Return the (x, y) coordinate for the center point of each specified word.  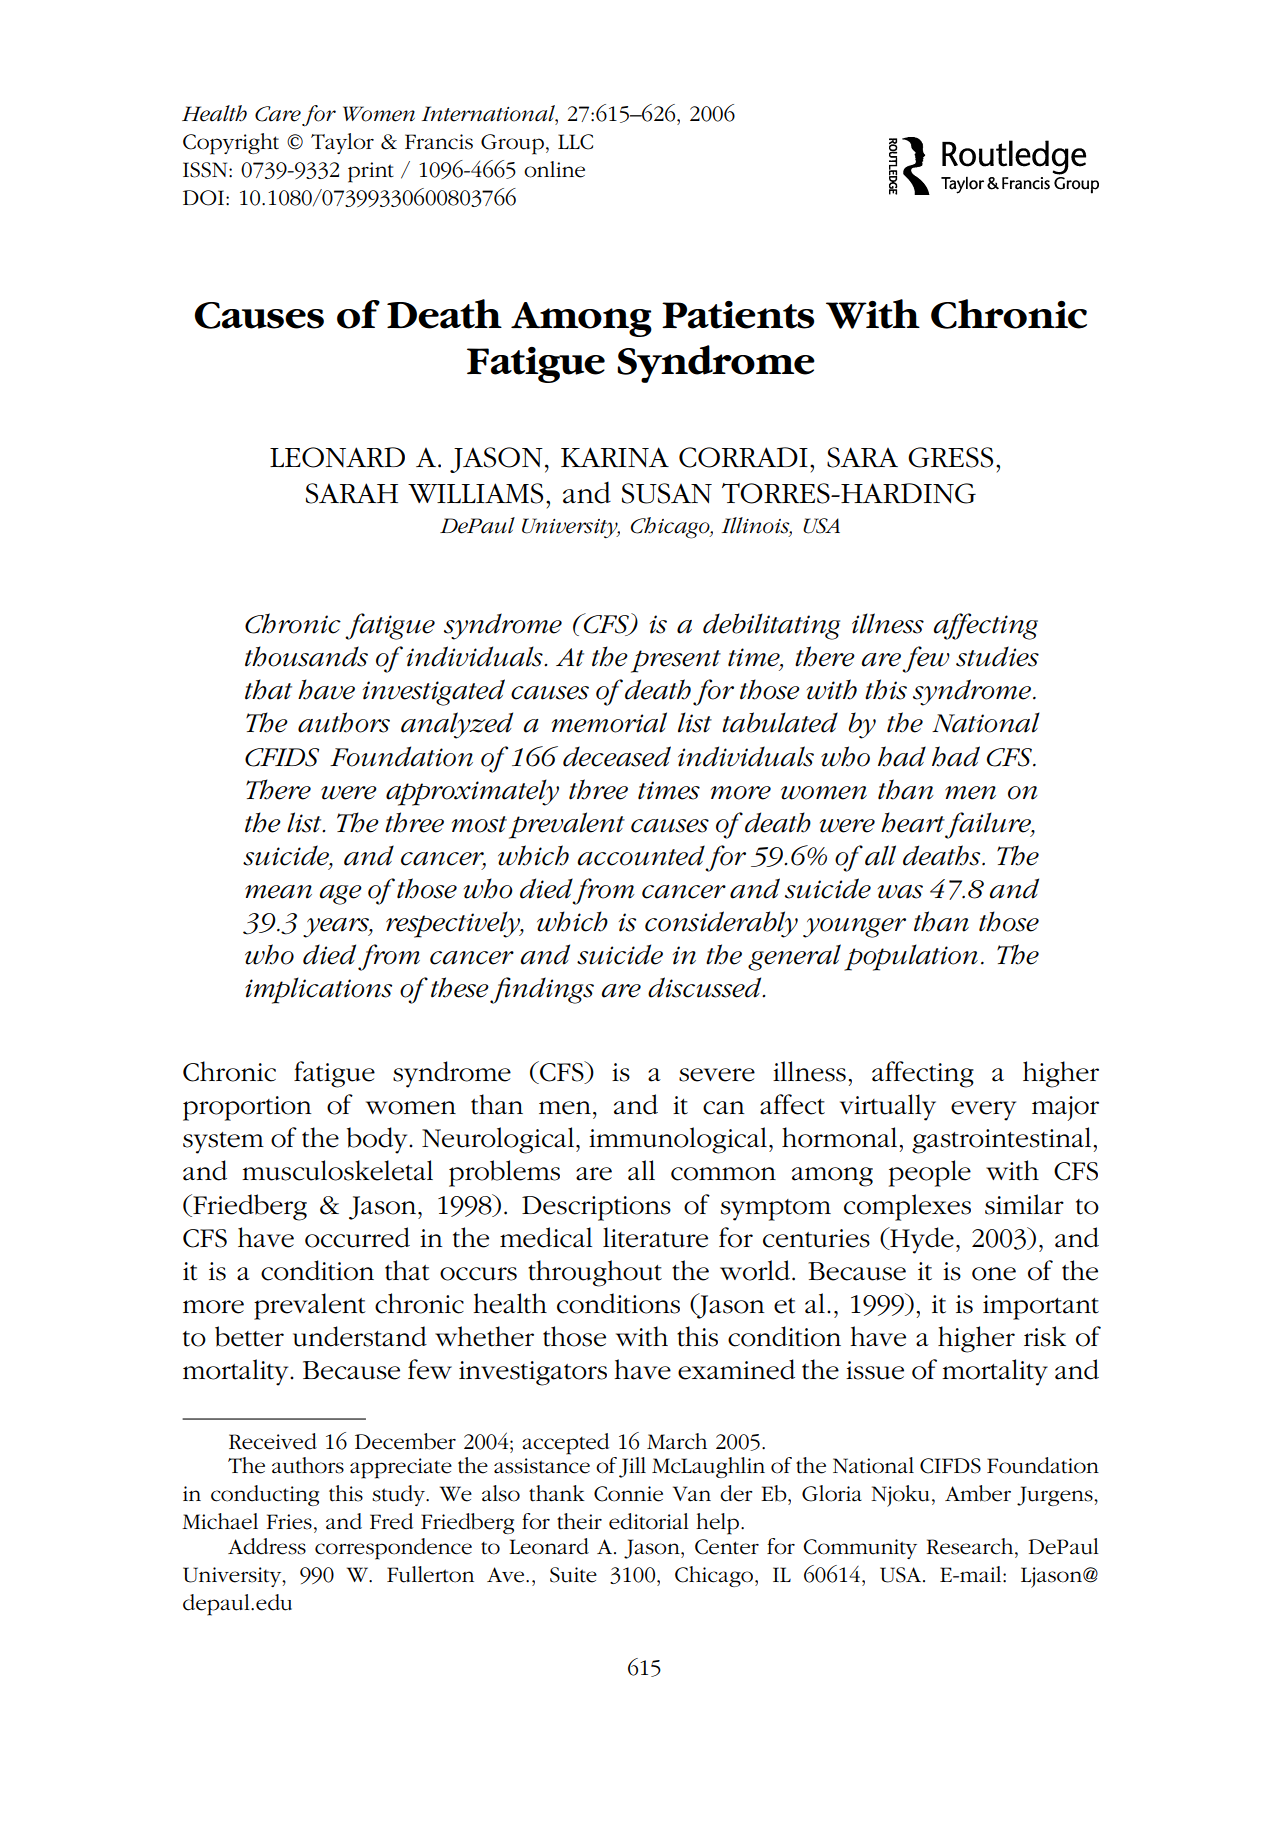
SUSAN (667, 493)
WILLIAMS (475, 493)
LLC (575, 142)
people (930, 1173)
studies (997, 656)
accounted (641, 855)
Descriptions (596, 1208)
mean (278, 892)
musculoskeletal (337, 1170)
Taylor (342, 143)
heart (913, 822)
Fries (289, 1522)
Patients (738, 315)
